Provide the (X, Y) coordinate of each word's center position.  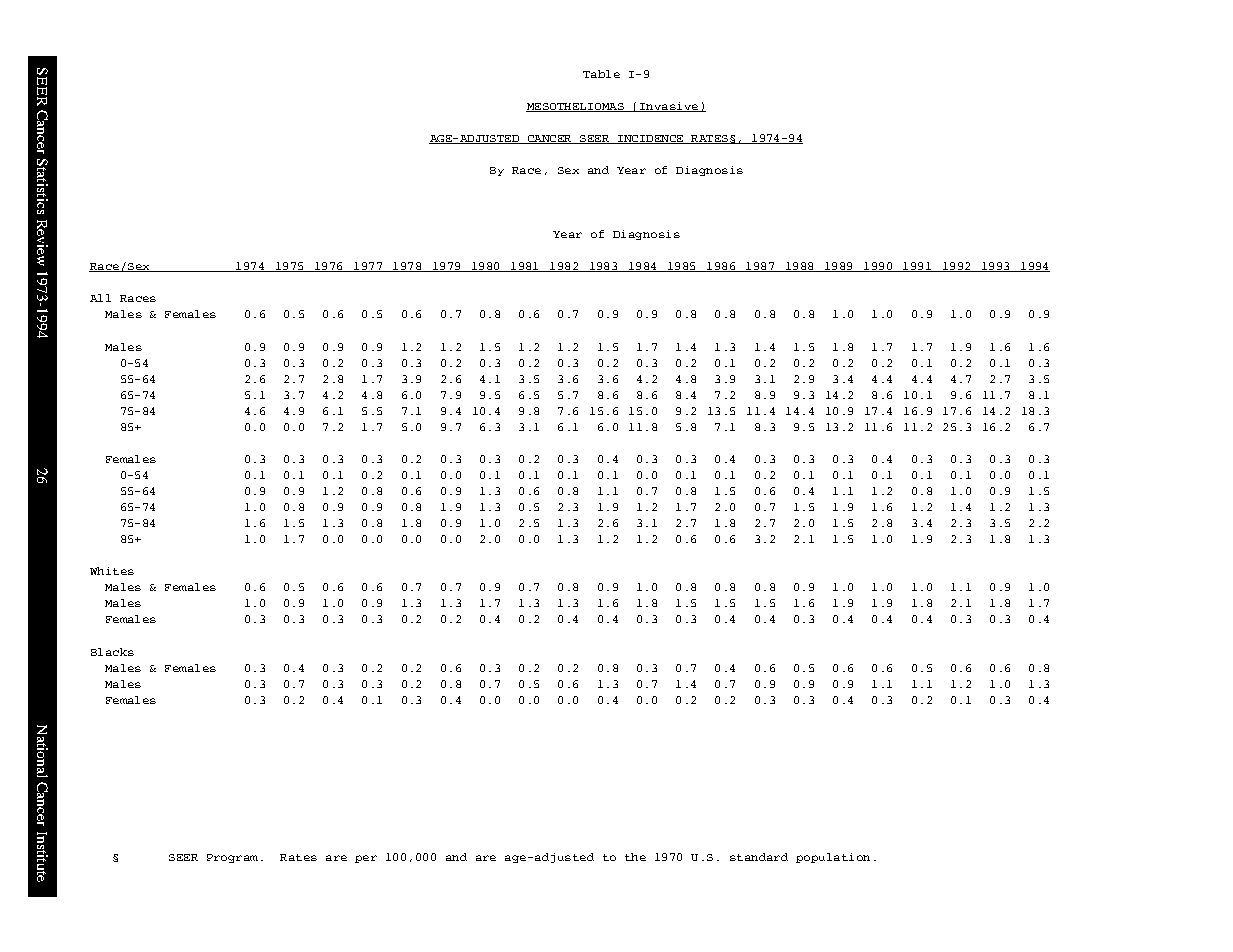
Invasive (669, 107)
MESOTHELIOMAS (576, 107)
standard (759, 857)
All (100, 298)
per (366, 859)
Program (232, 858)
